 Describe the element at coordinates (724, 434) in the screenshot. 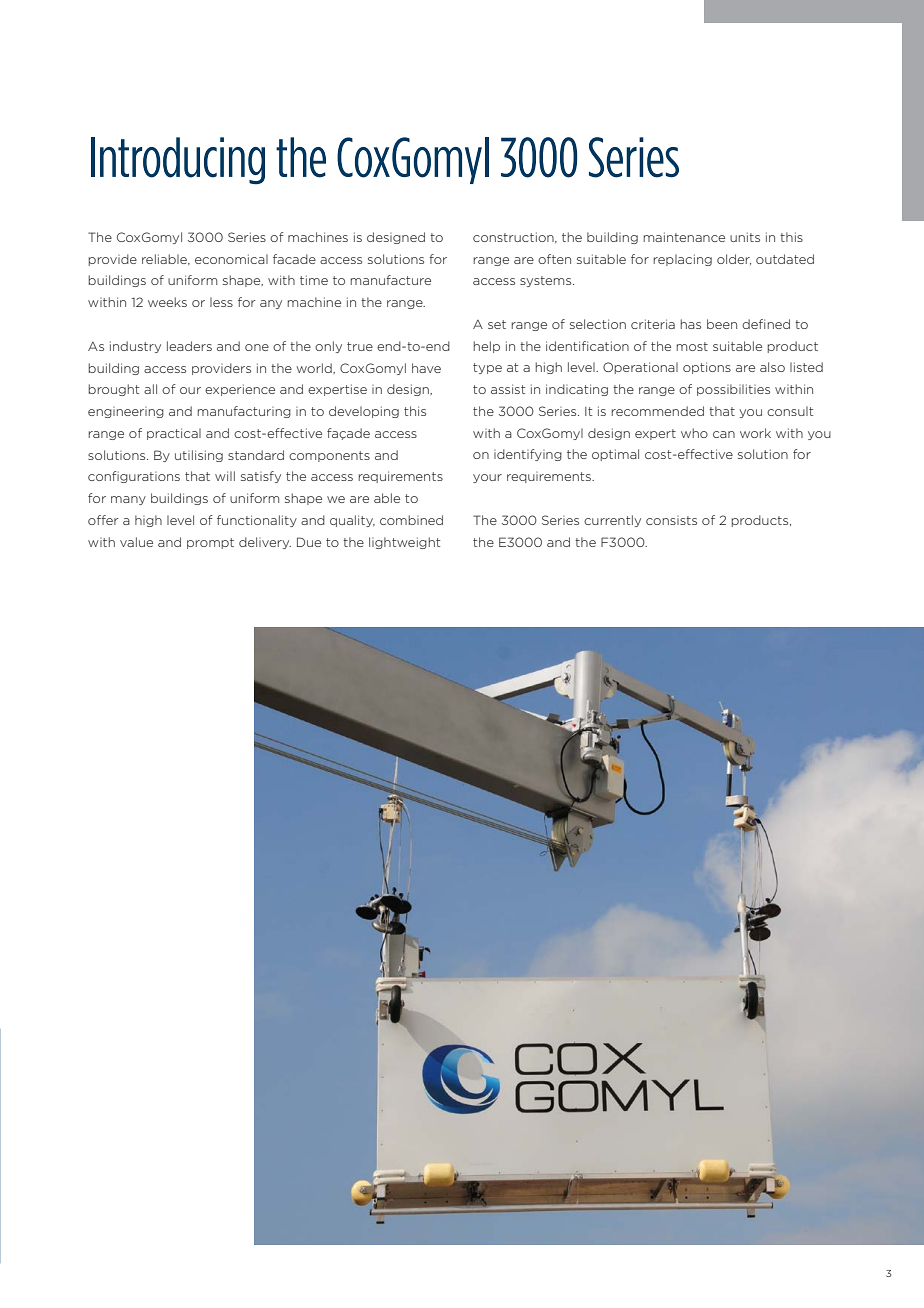

I see `can` at that location.
